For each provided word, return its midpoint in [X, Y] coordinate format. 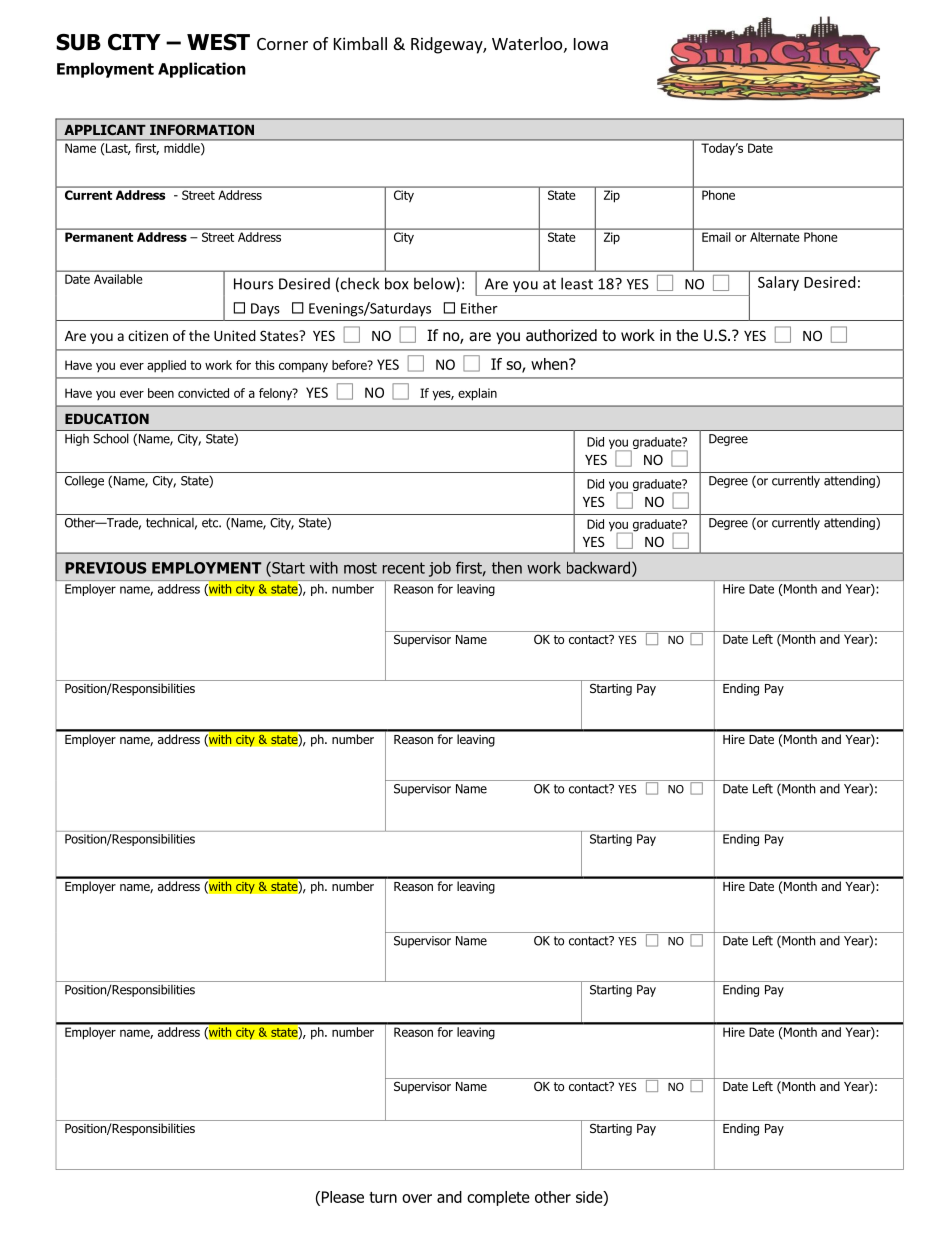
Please [343, 1197]
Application [202, 70]
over [417, 1198]
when [550, 364]
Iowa [591, 44]
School [111, 439]
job [440, 569]
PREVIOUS [105, 568]
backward [598, 567]
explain [477, 394]
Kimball [360, 43]
